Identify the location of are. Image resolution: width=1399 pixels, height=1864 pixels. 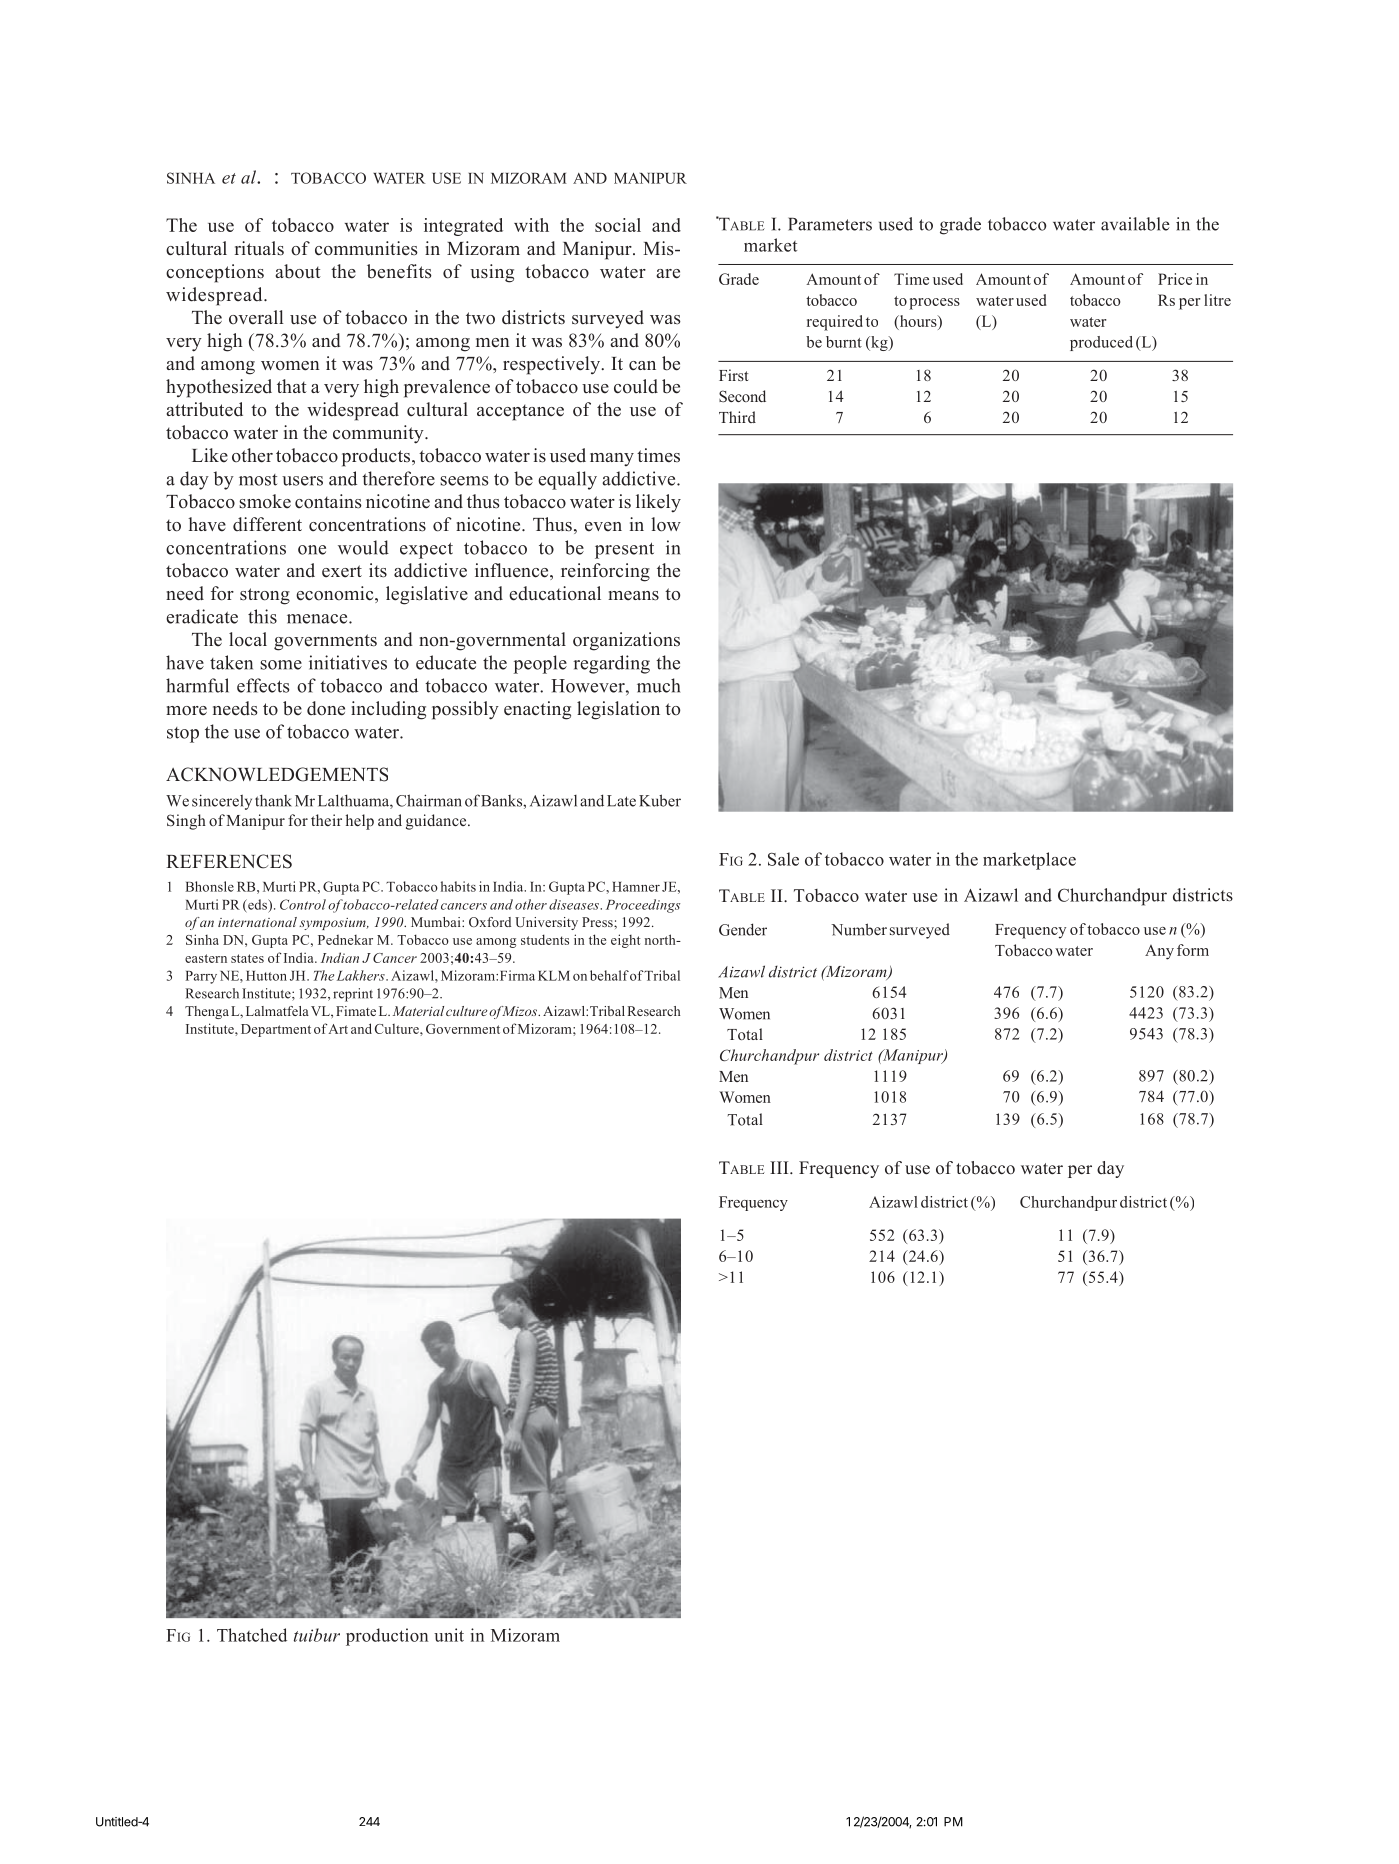
(668, 274).
